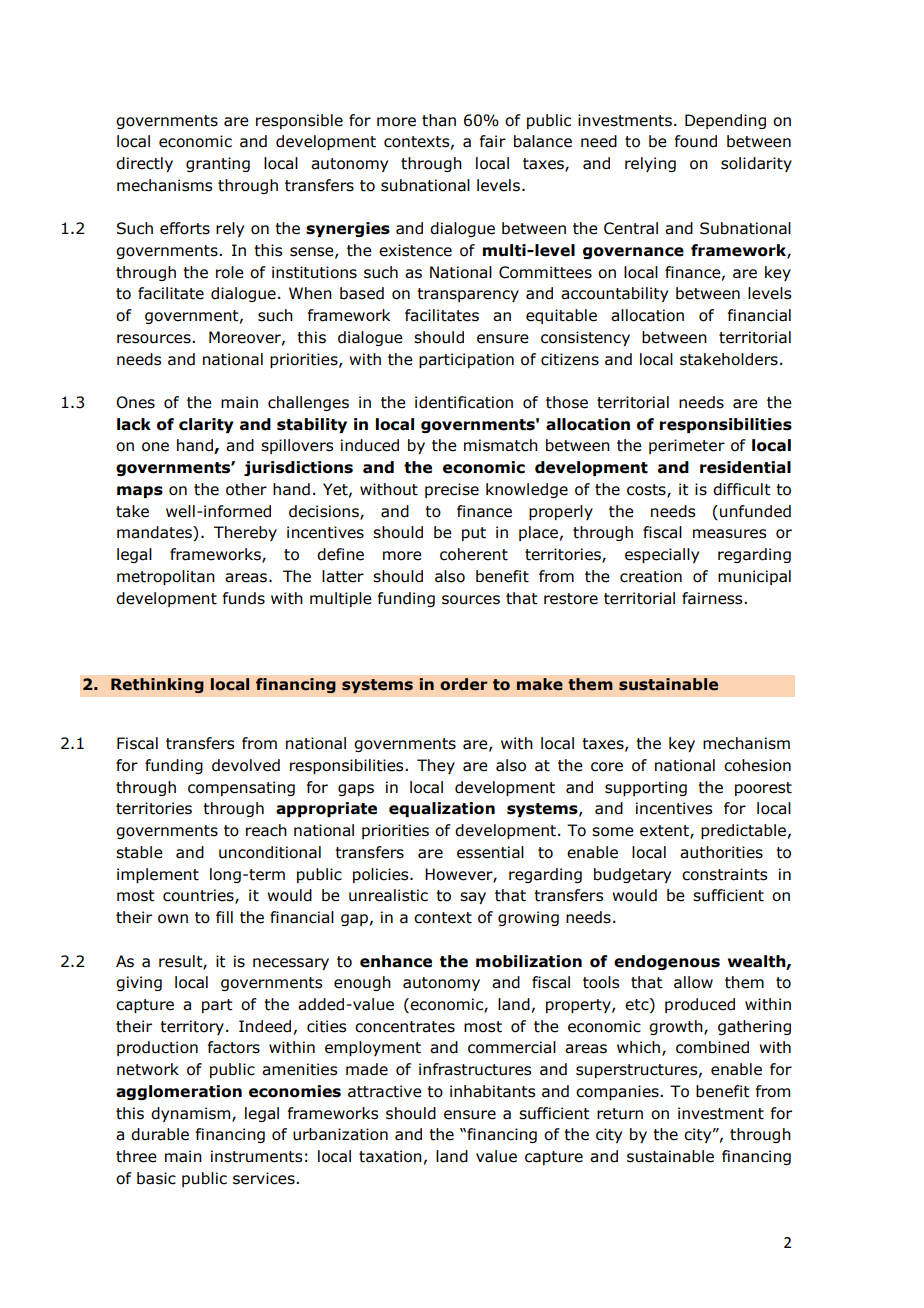 Image resolution: width=924 pixels, height=1308 pixels. What do you see at coordinates (192, 1114) in the screenshot?
I see `dynamism` at bounding box center [192, 1114].
